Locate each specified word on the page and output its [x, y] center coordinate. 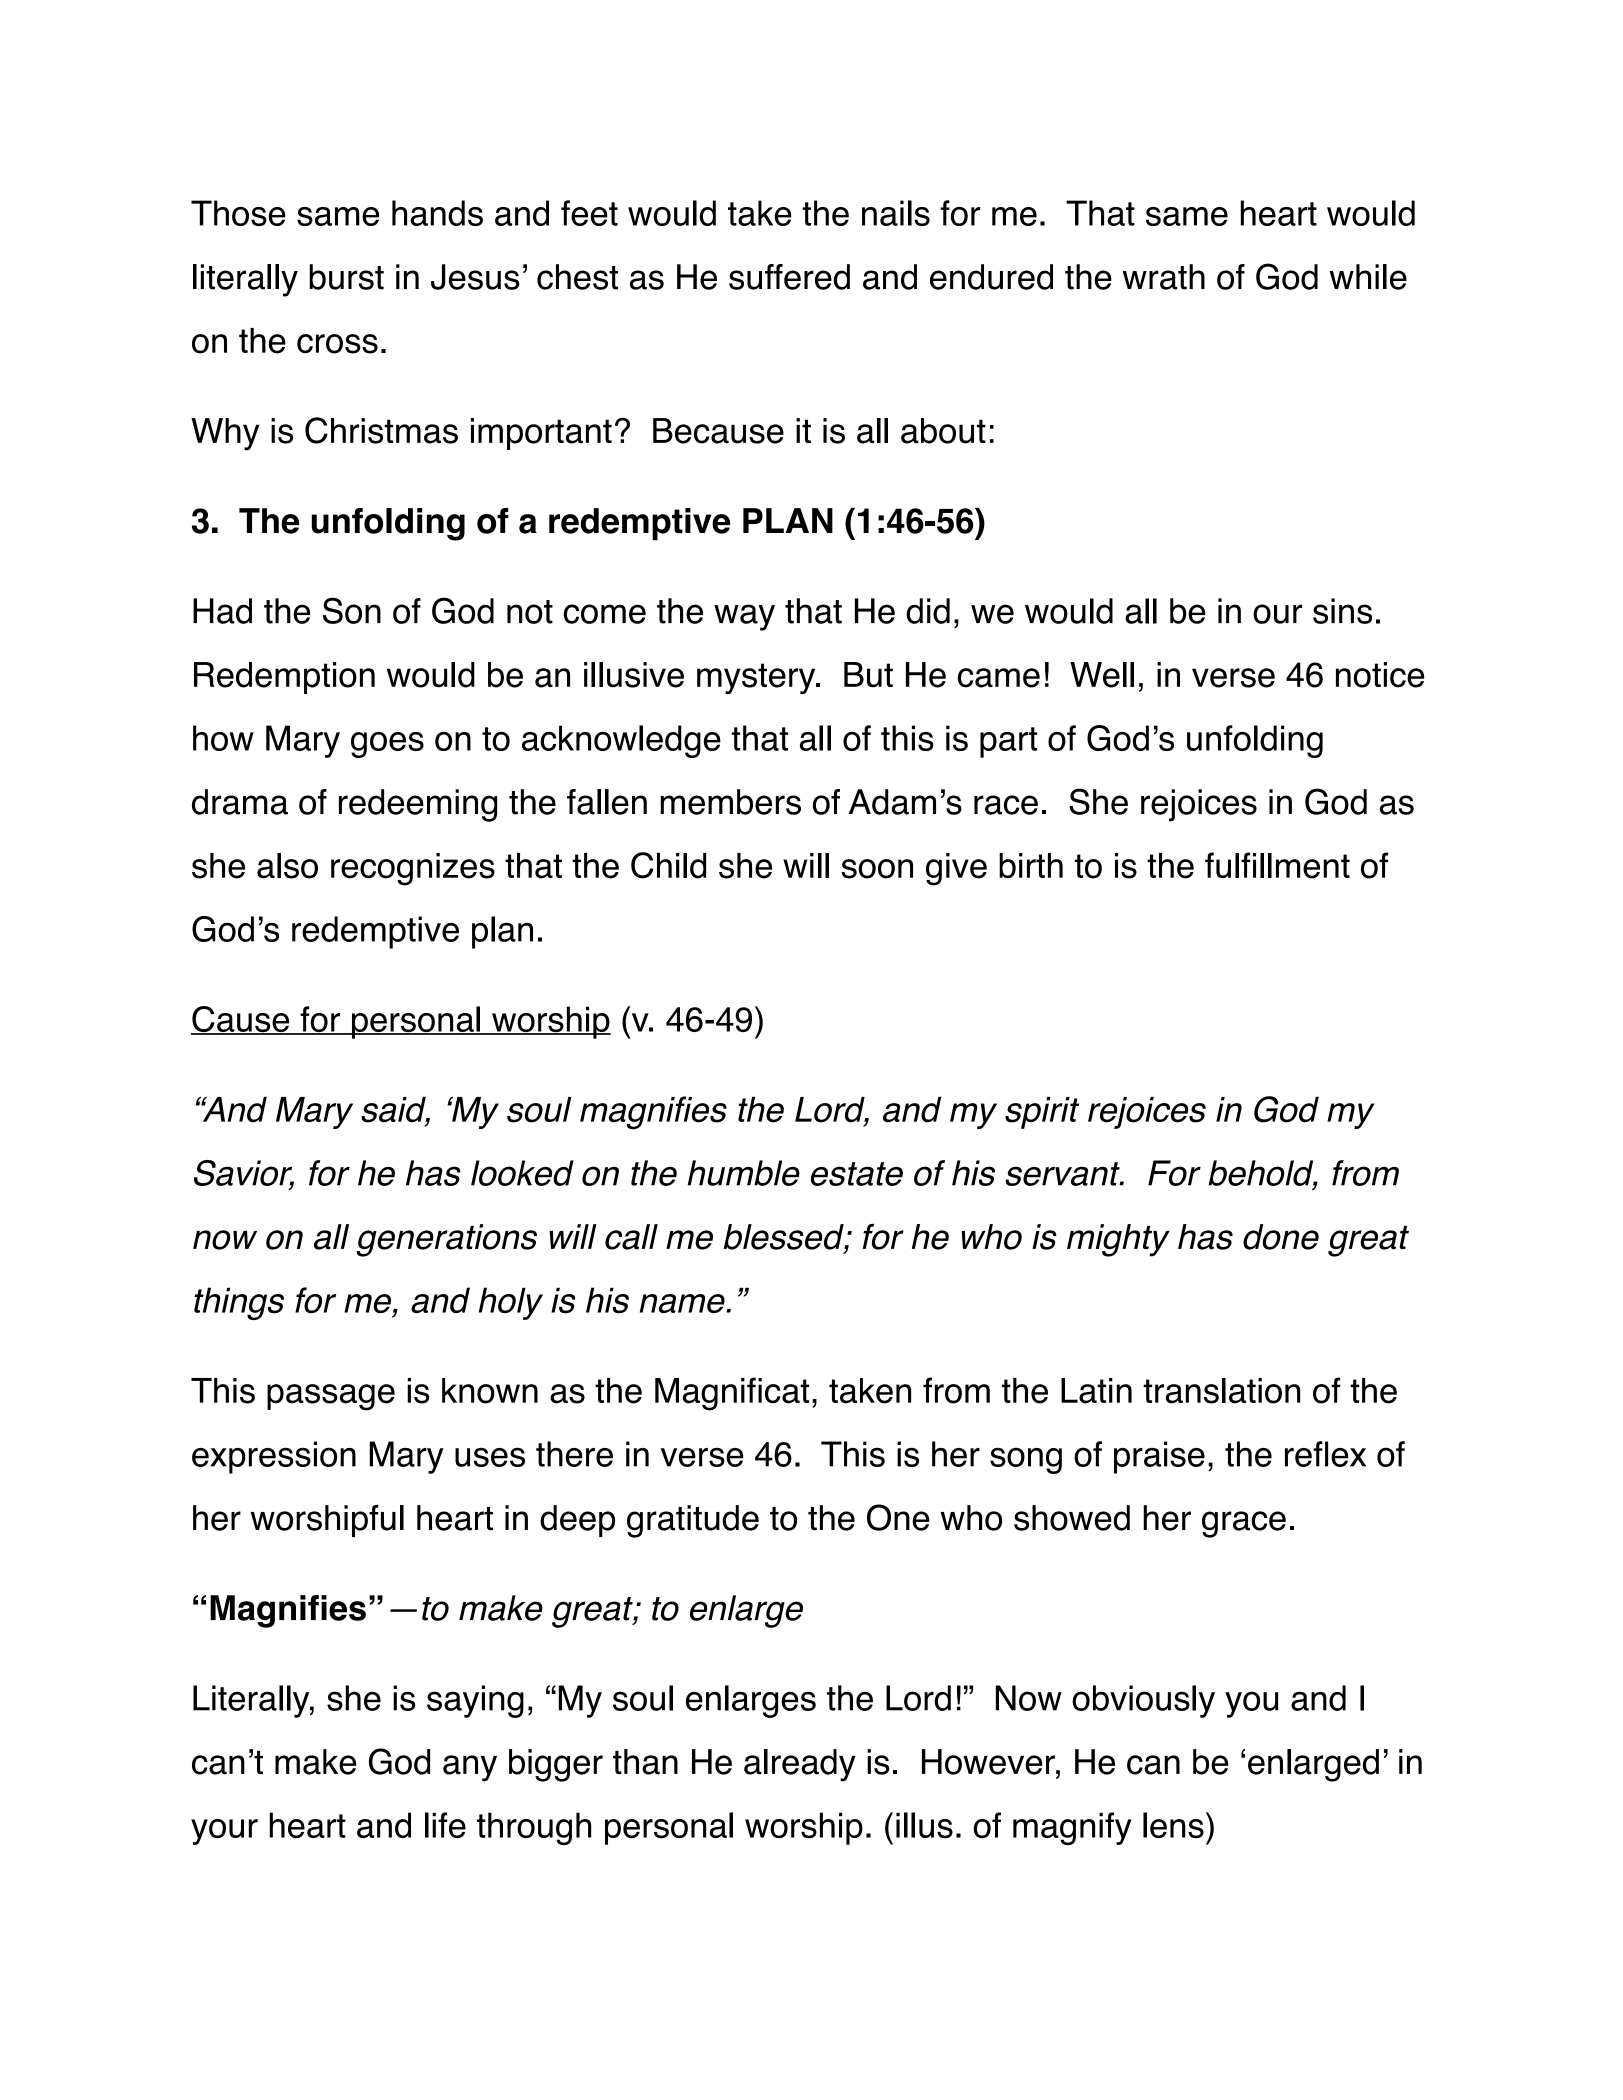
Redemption [284, 678]
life [445, 1825]
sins [1342, 611]
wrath [1164, 277]
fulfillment [1277, 865]
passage [331, 1397]
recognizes [413, 869]
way [744, 617]
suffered [789, 277]
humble [744, 1173]
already [800, 1765]
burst [346, 277]
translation [1221, 1391]
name [682, 1303]
